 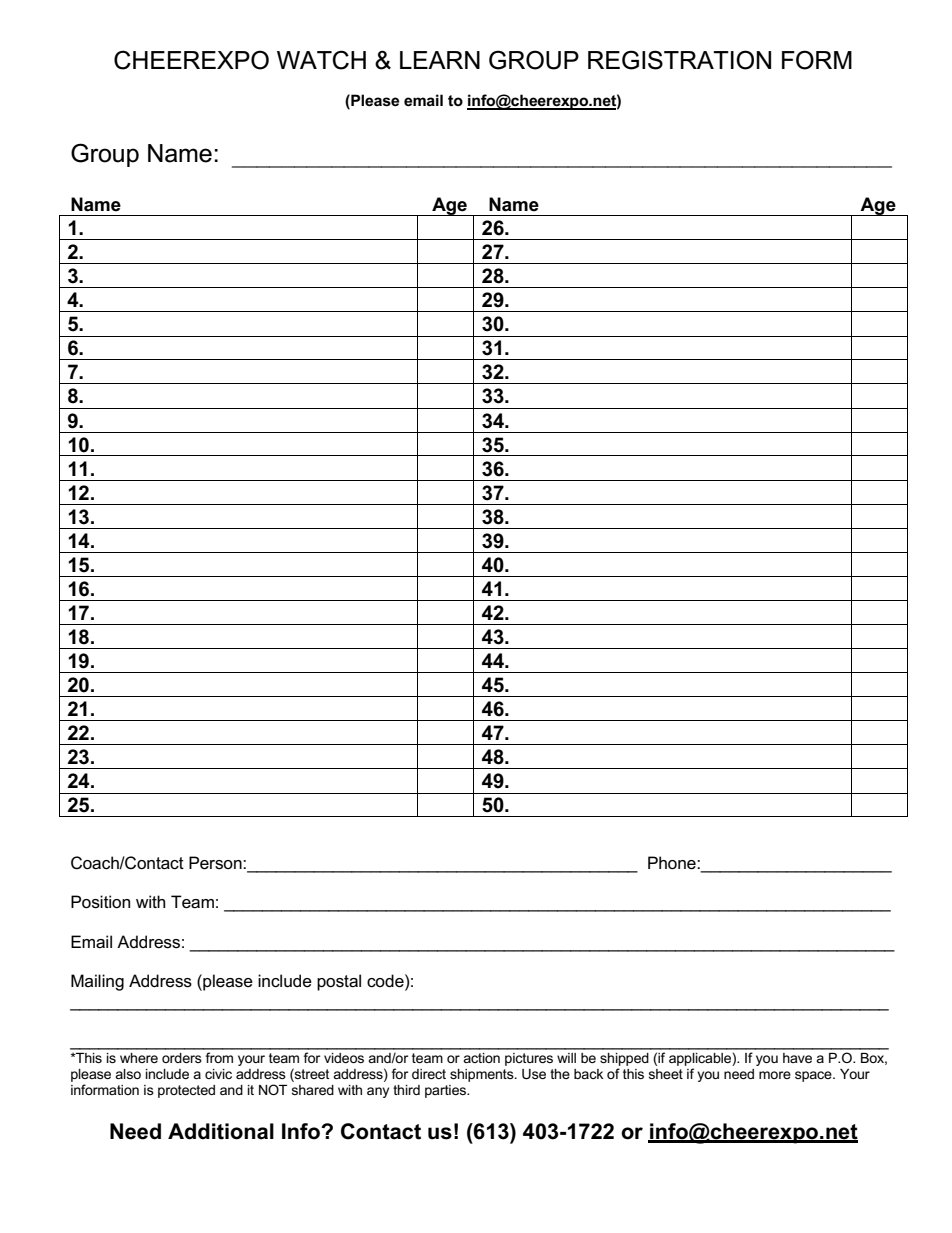 I want to click on Position, so click(x=100, y=902).
